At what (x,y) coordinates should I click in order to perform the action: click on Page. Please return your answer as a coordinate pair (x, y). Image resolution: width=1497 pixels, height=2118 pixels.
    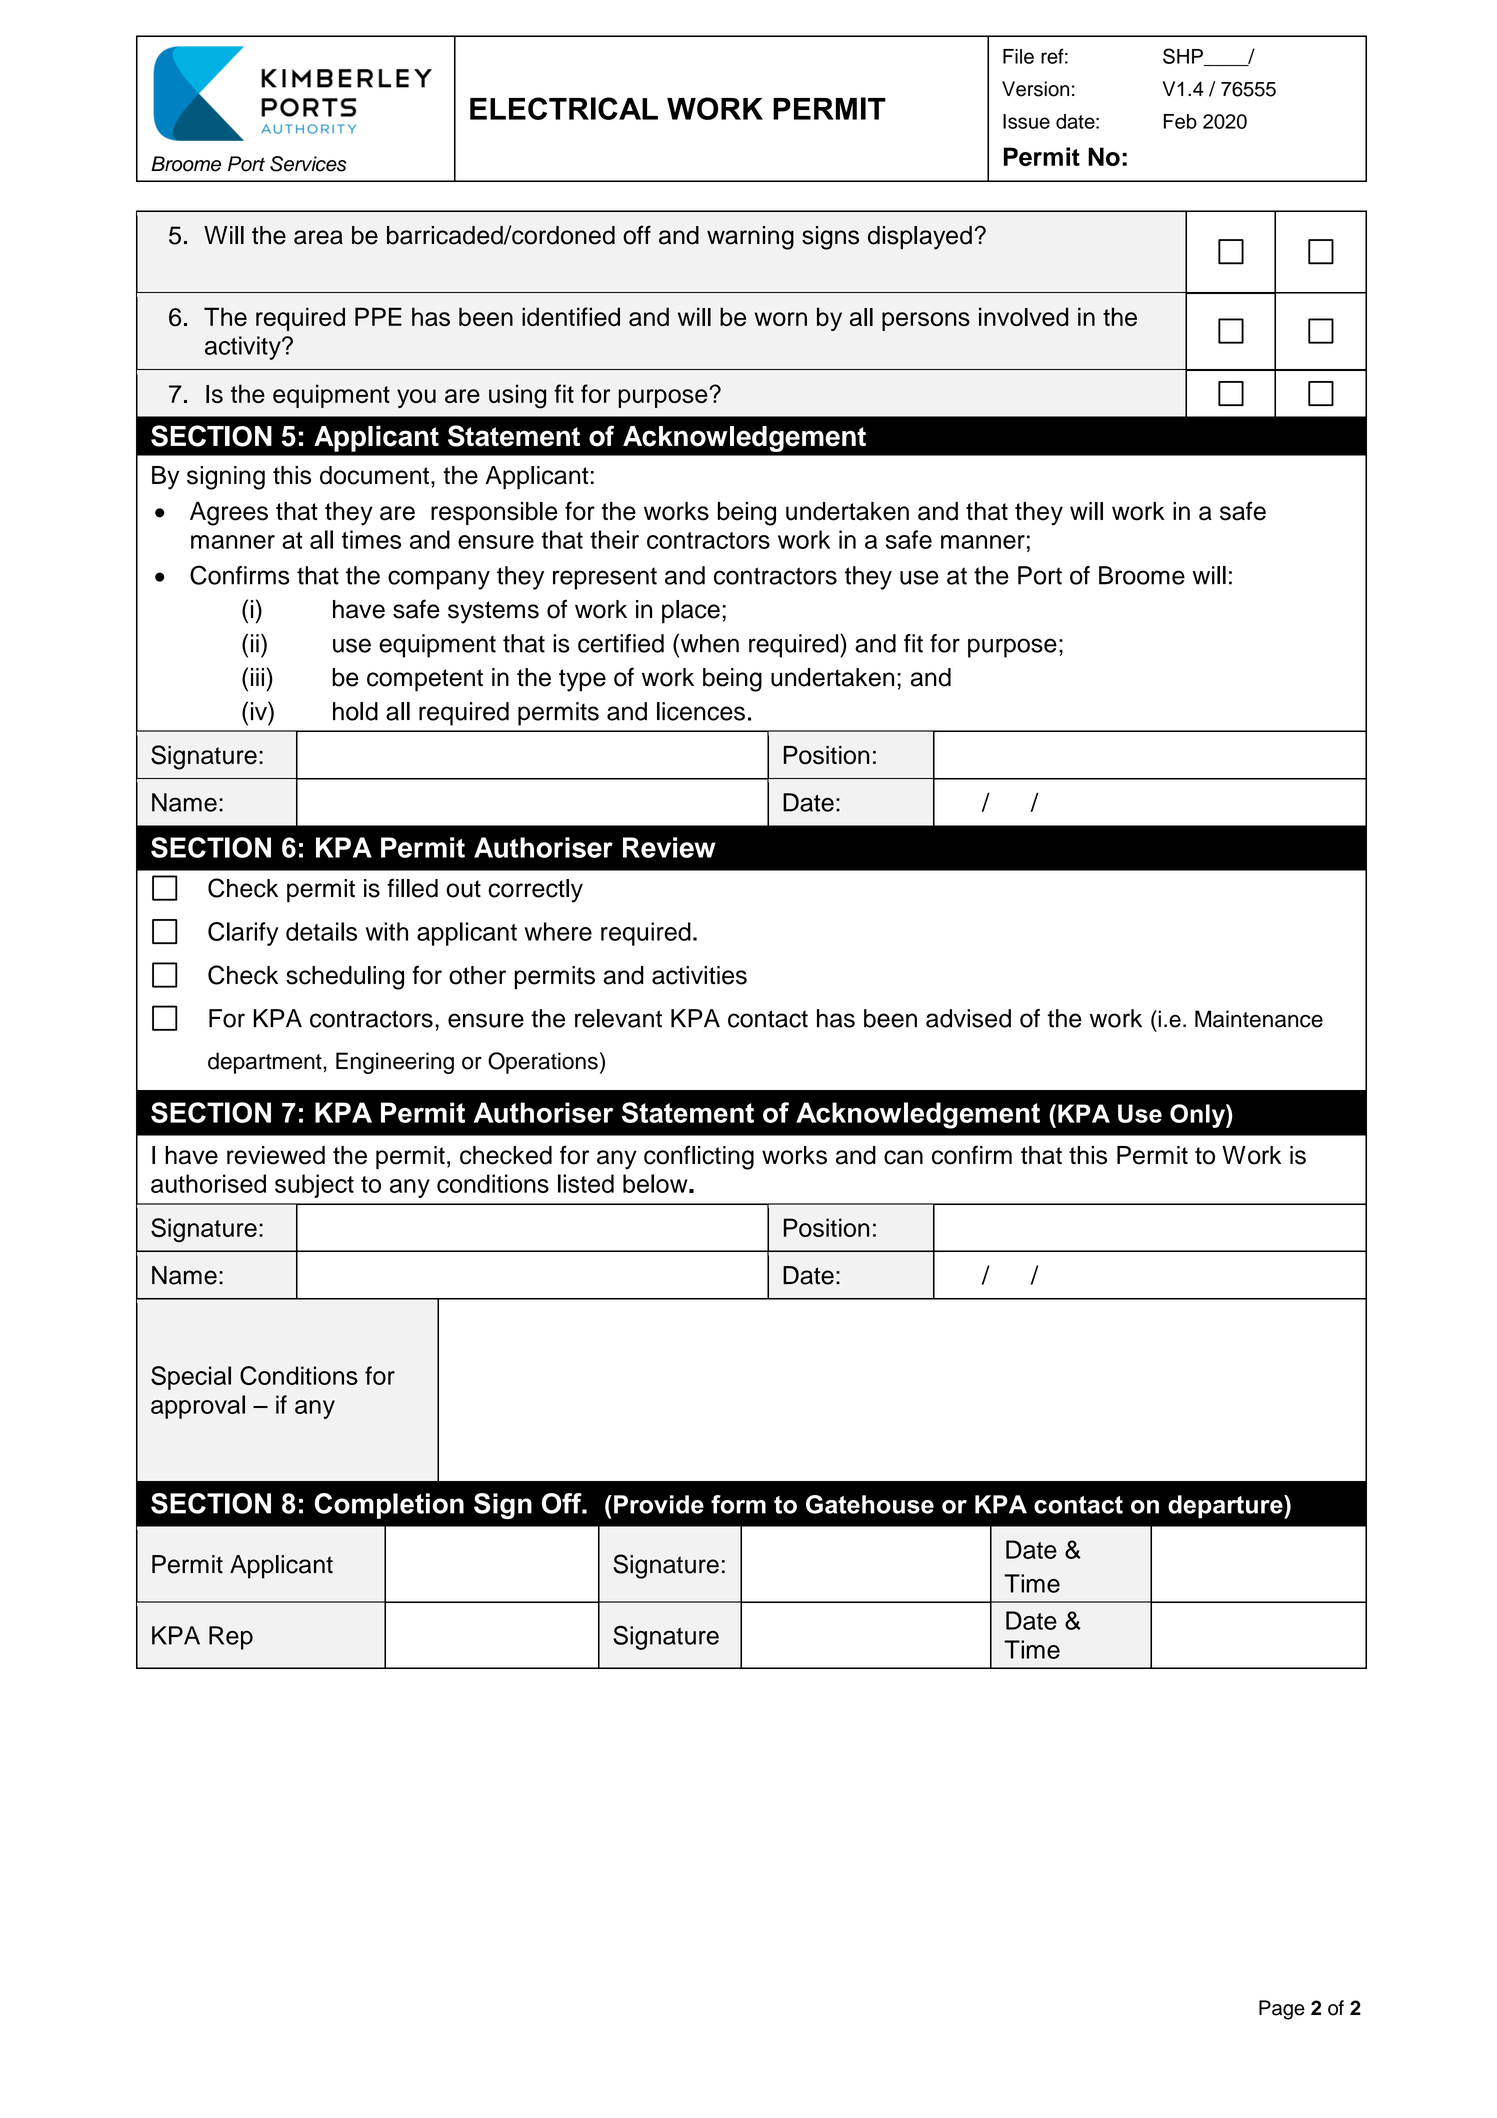
    Looking at the image, I should click on (1282, 2010).
